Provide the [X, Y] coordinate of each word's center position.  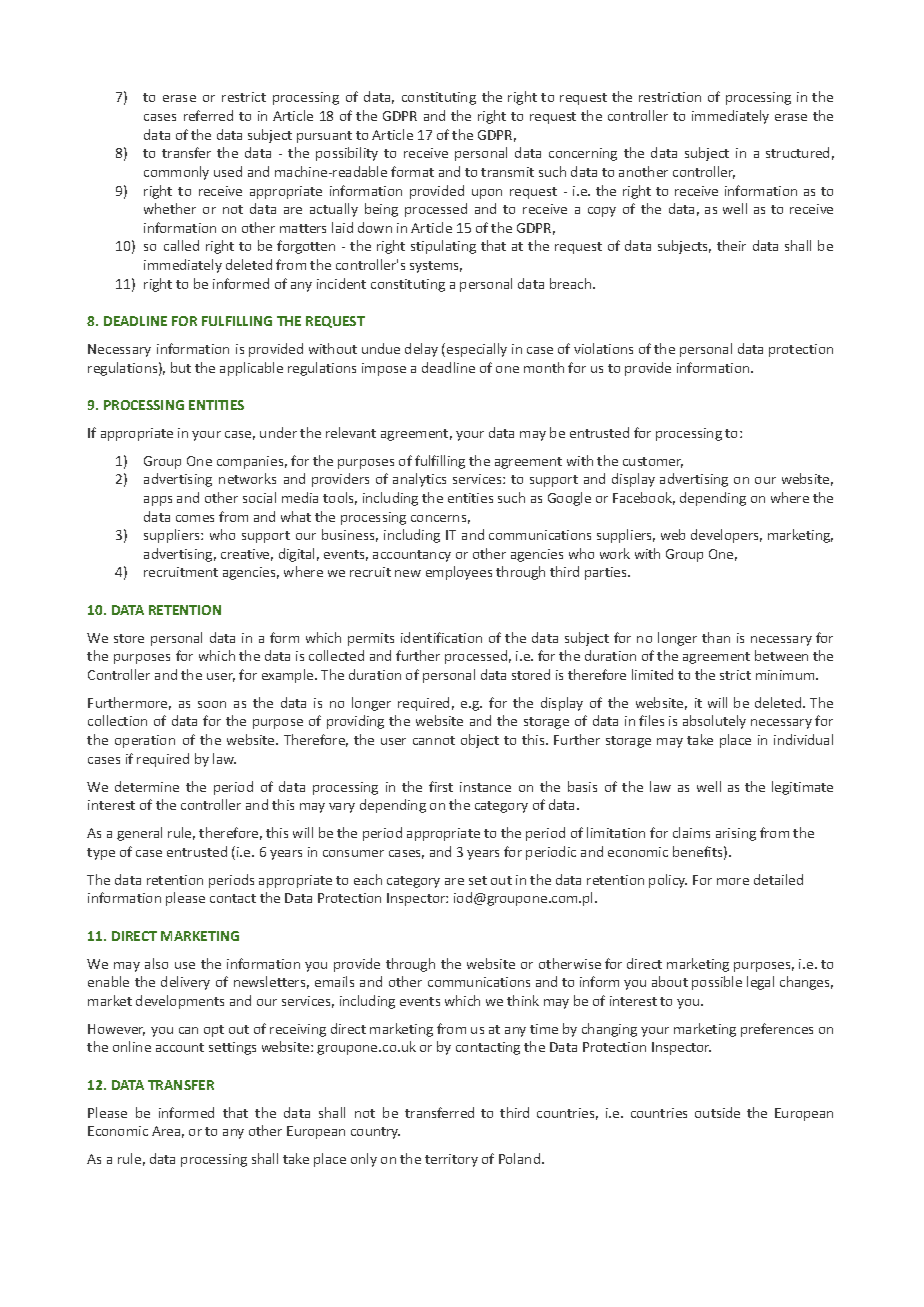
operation [145, 741]
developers [726, 536]
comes [195, 518]
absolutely [714, 722]
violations [603, 348]
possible [717, 983]
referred [208, 115]
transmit [507, 172]
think [523, 1000]
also [156, 963]
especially [477, 350]
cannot [434, 740]
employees [459, 573]
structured [797, 152]
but [181, 367]
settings [232, 1048]
